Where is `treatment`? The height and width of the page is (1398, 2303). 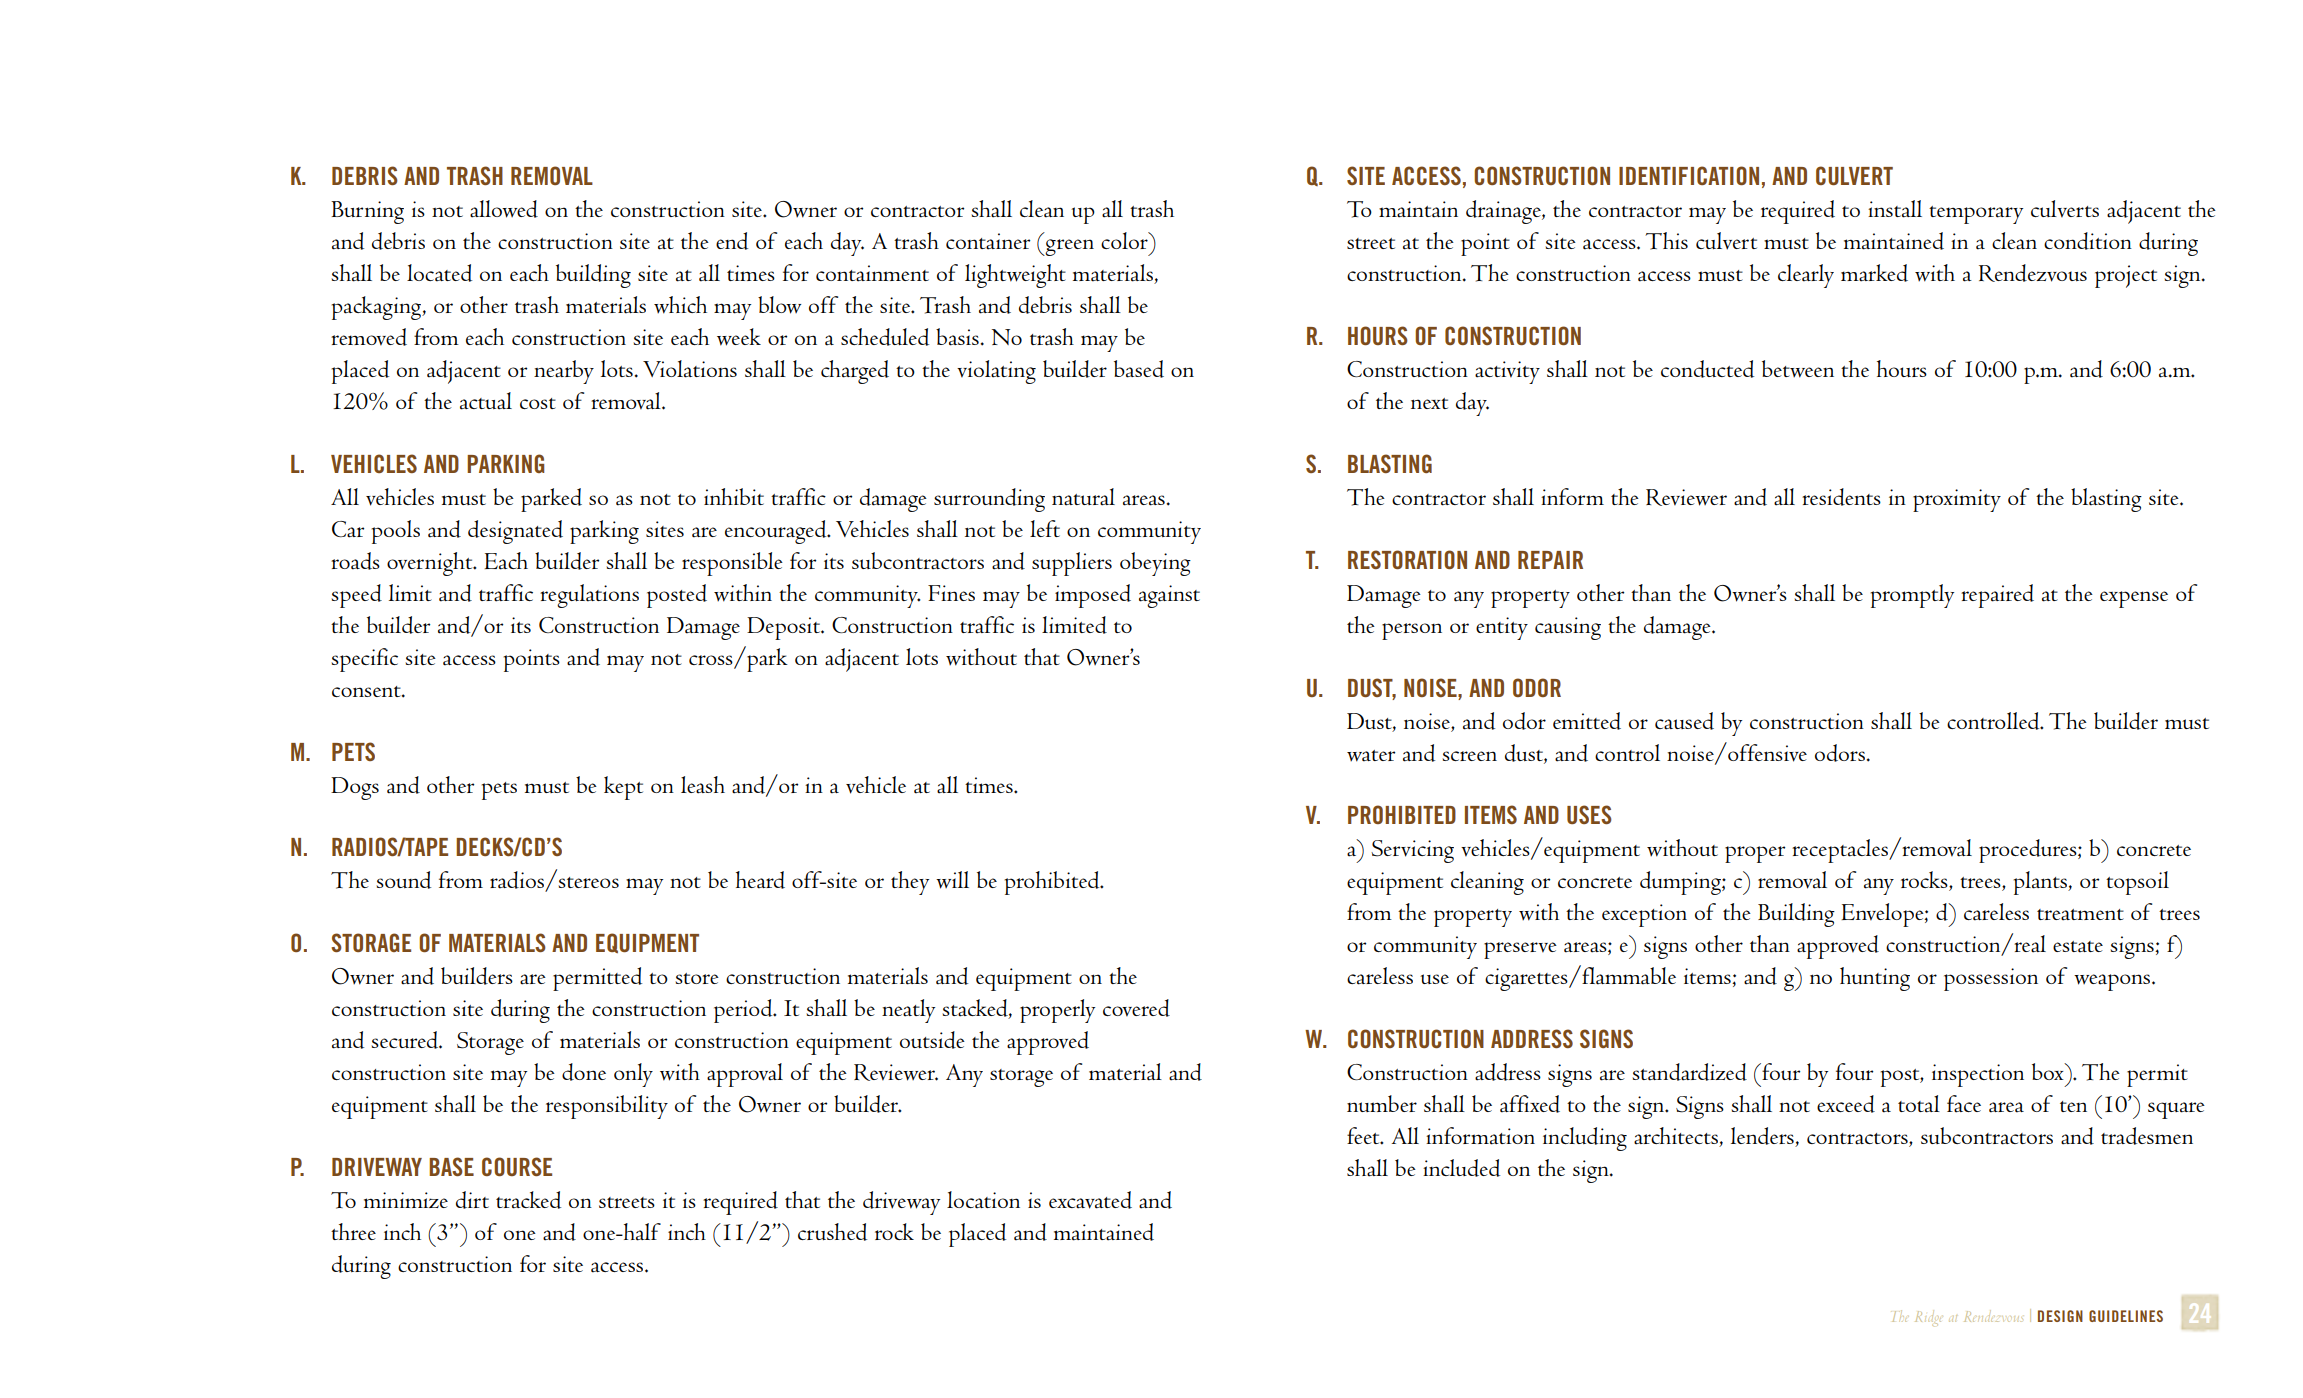 treatment is located at coordinates (2080, 915).
